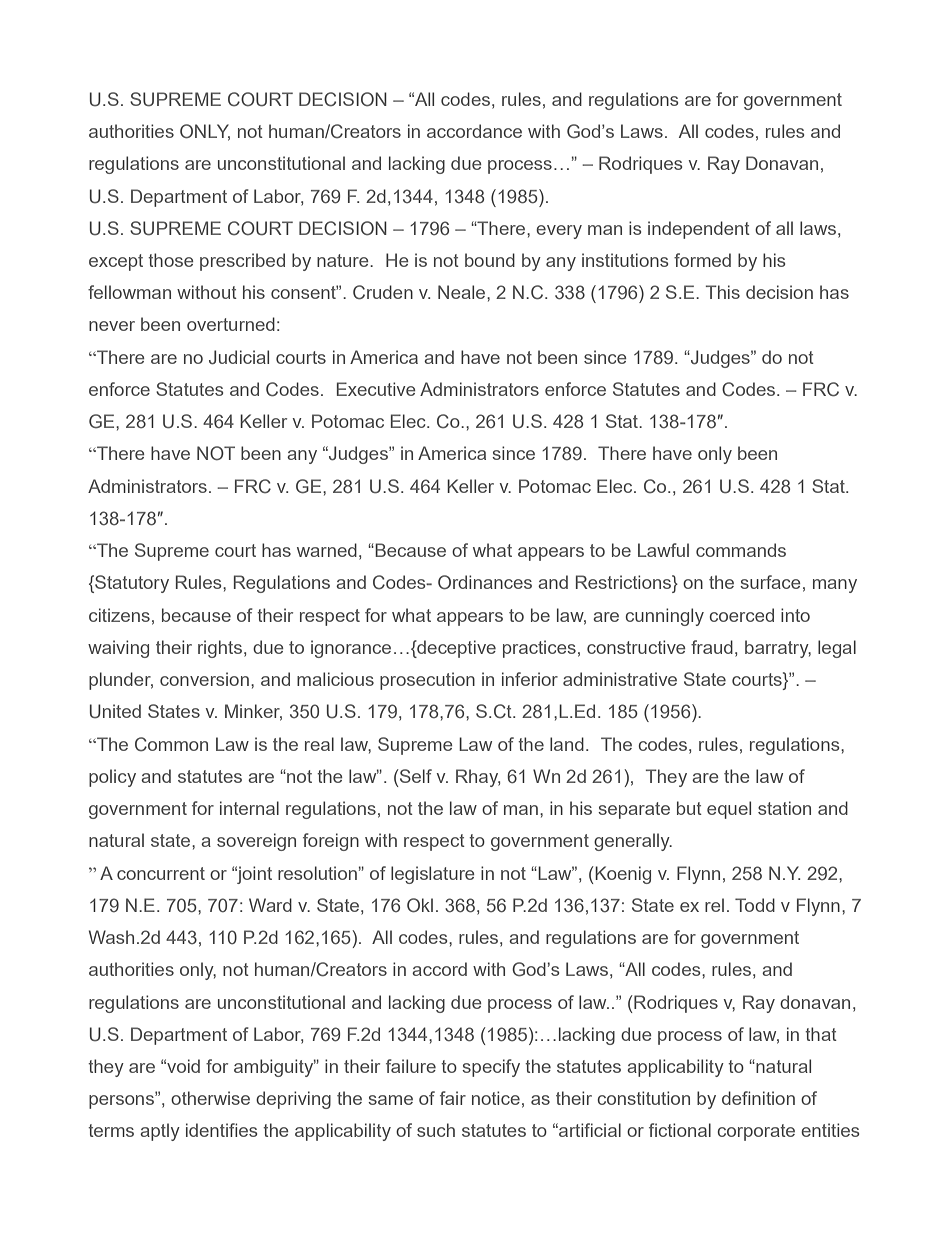  I want to click on conversion, so click(204, 679).
